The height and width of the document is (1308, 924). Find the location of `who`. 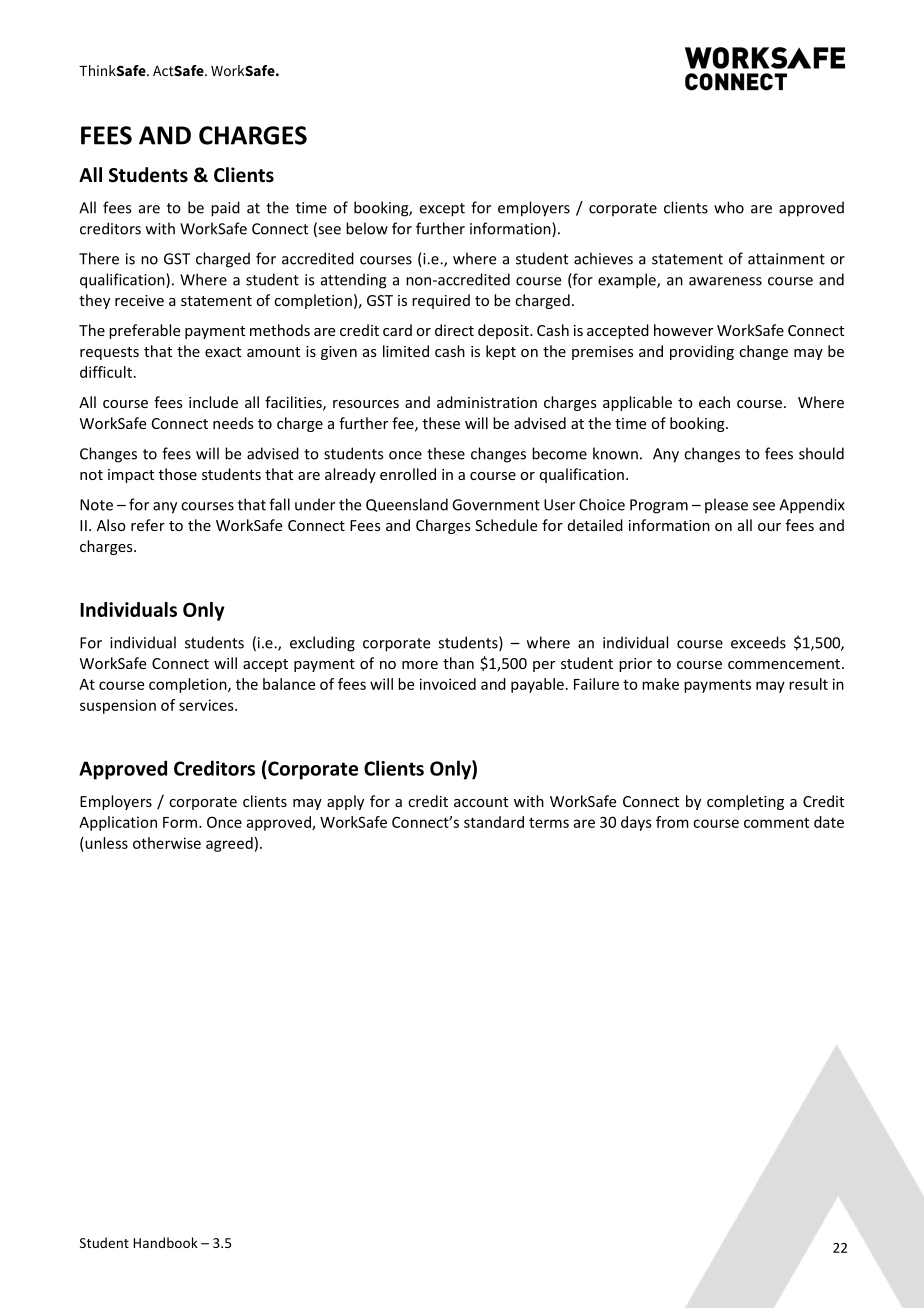

who is located at coordinates (729, 207).
